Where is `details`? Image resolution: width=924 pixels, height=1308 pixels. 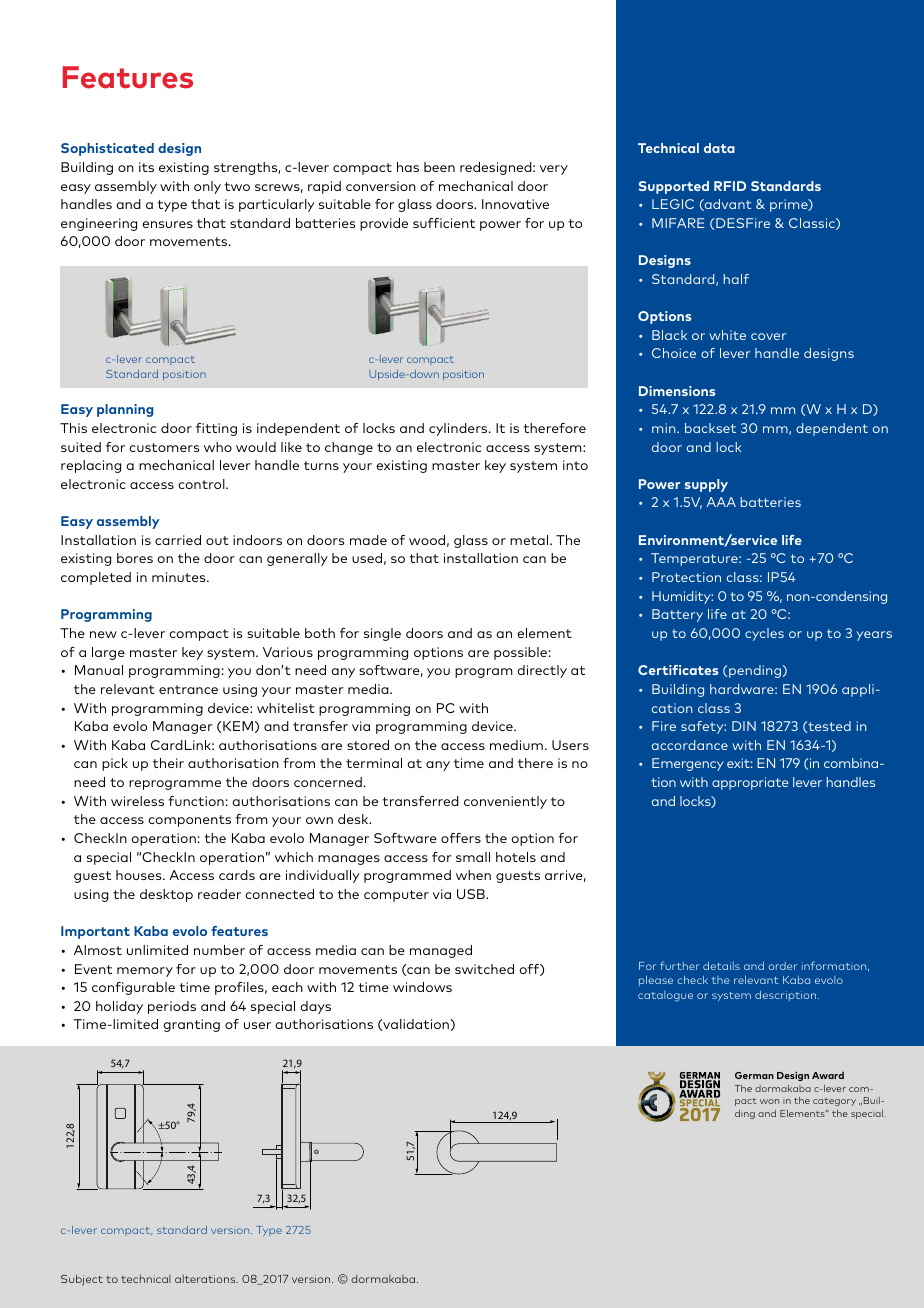 details is located at coordinates (721, 966).
